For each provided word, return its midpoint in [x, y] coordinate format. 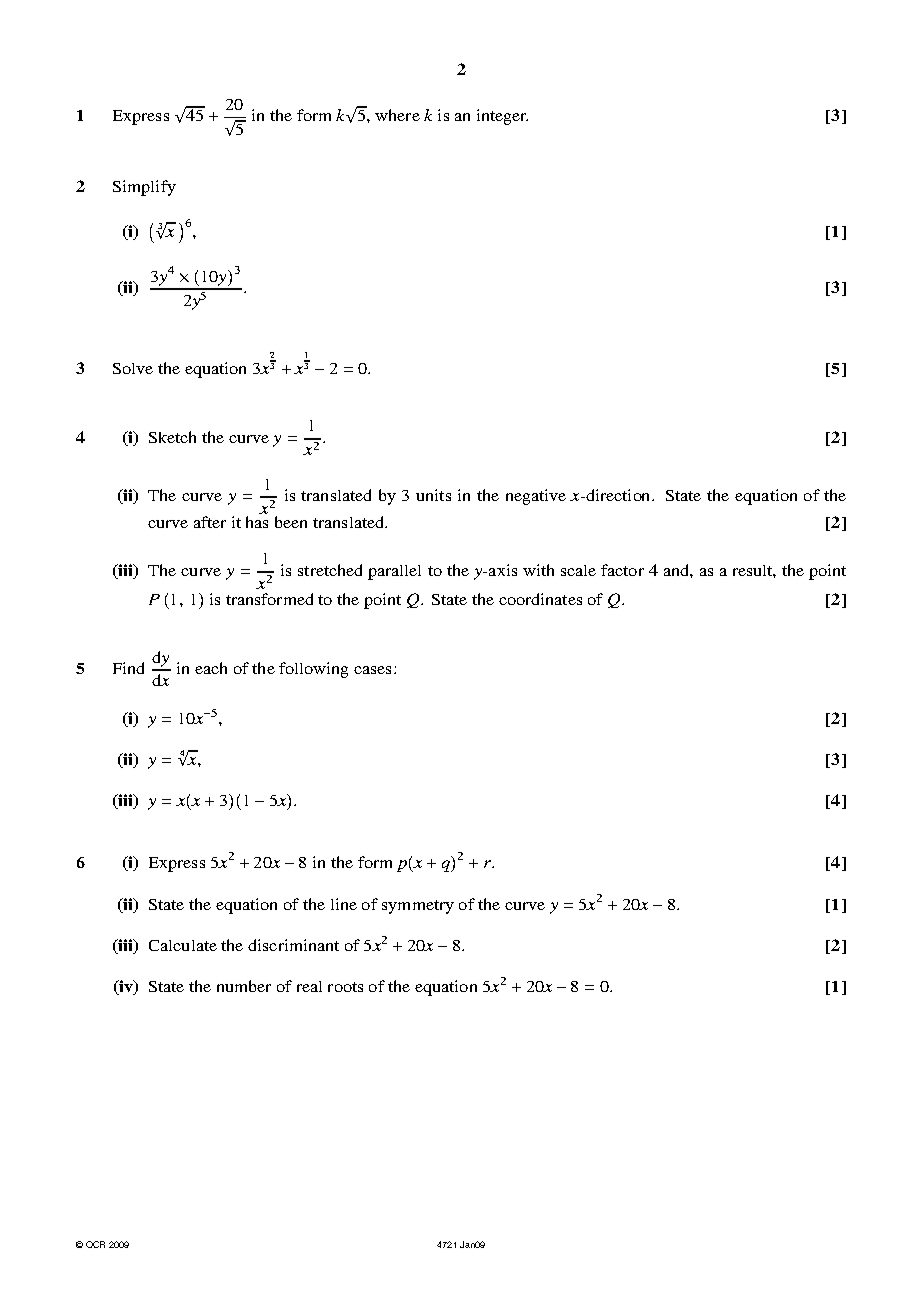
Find [128, 668]
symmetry [418, 907]
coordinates [540, 599]
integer [502, 117]
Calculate [183, 945]
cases [374, 670]
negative [536, 497]
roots [345, 987]
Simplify [144, 188]
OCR [95, 1244]
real [309, 986]
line [344, 904]
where [397, 115]
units [433, 495]
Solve [133, 368]
